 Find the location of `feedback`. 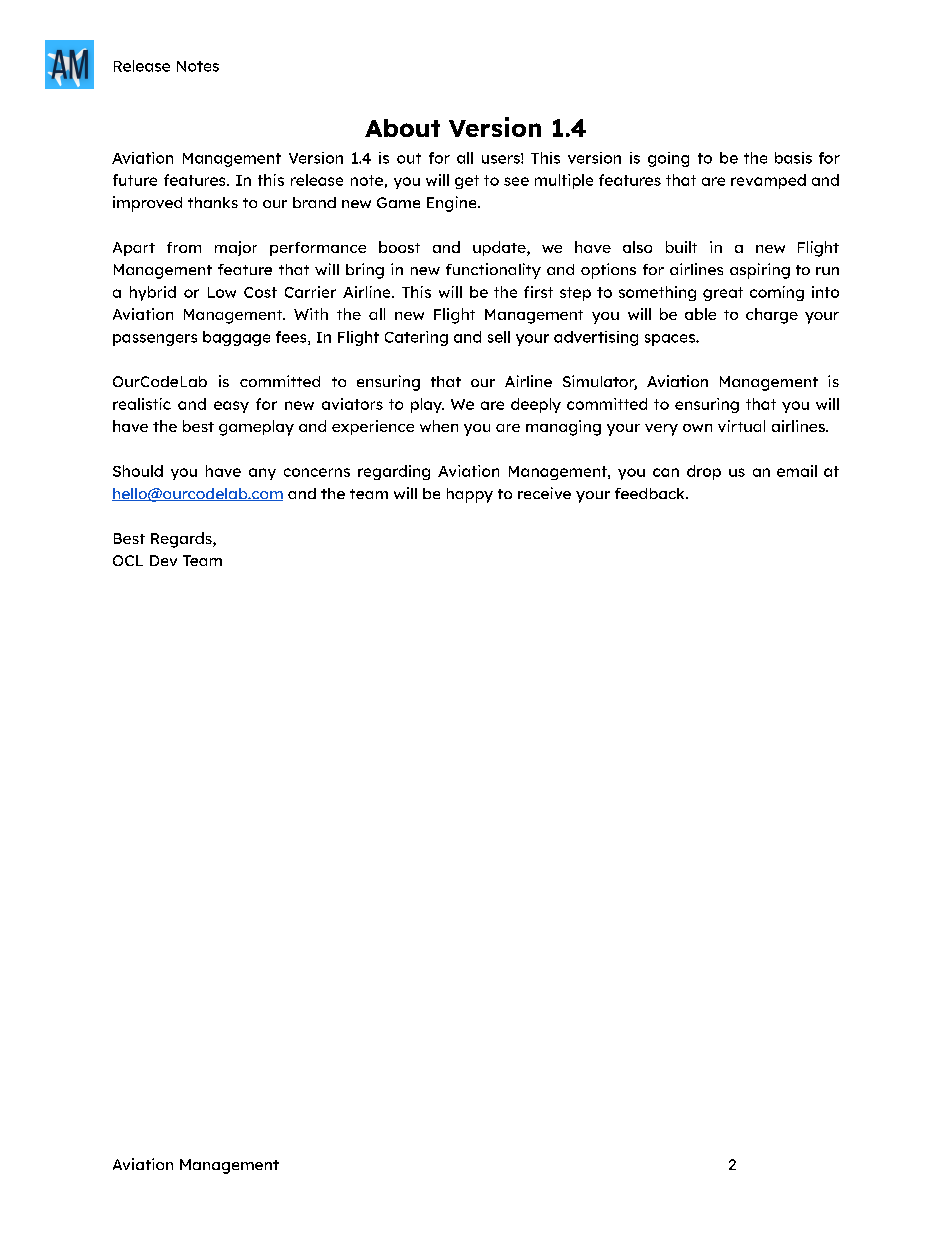

feedback is located at coordinates (651, 493).
